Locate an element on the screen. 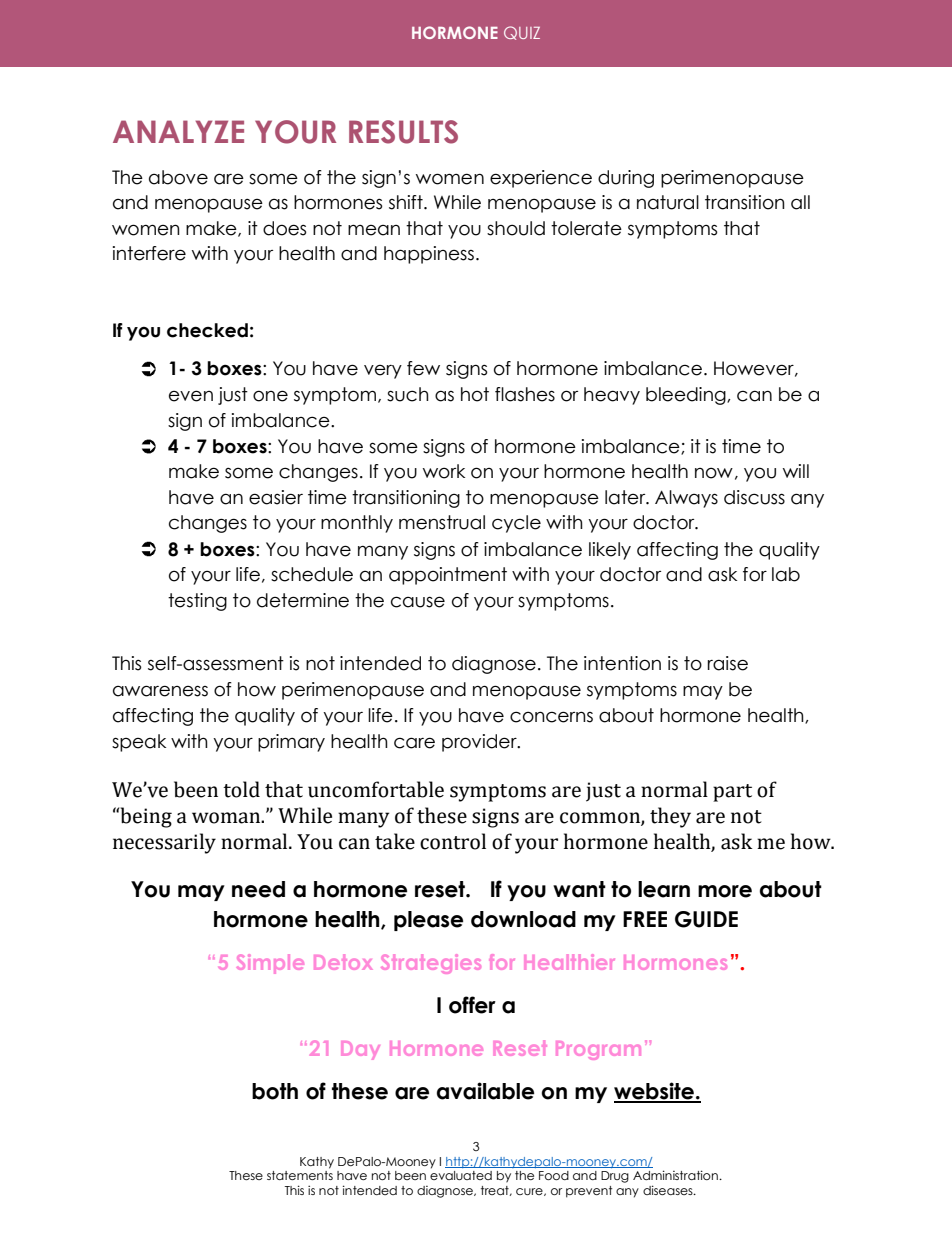  ANALYZE is located at coordinates (178, 131).
